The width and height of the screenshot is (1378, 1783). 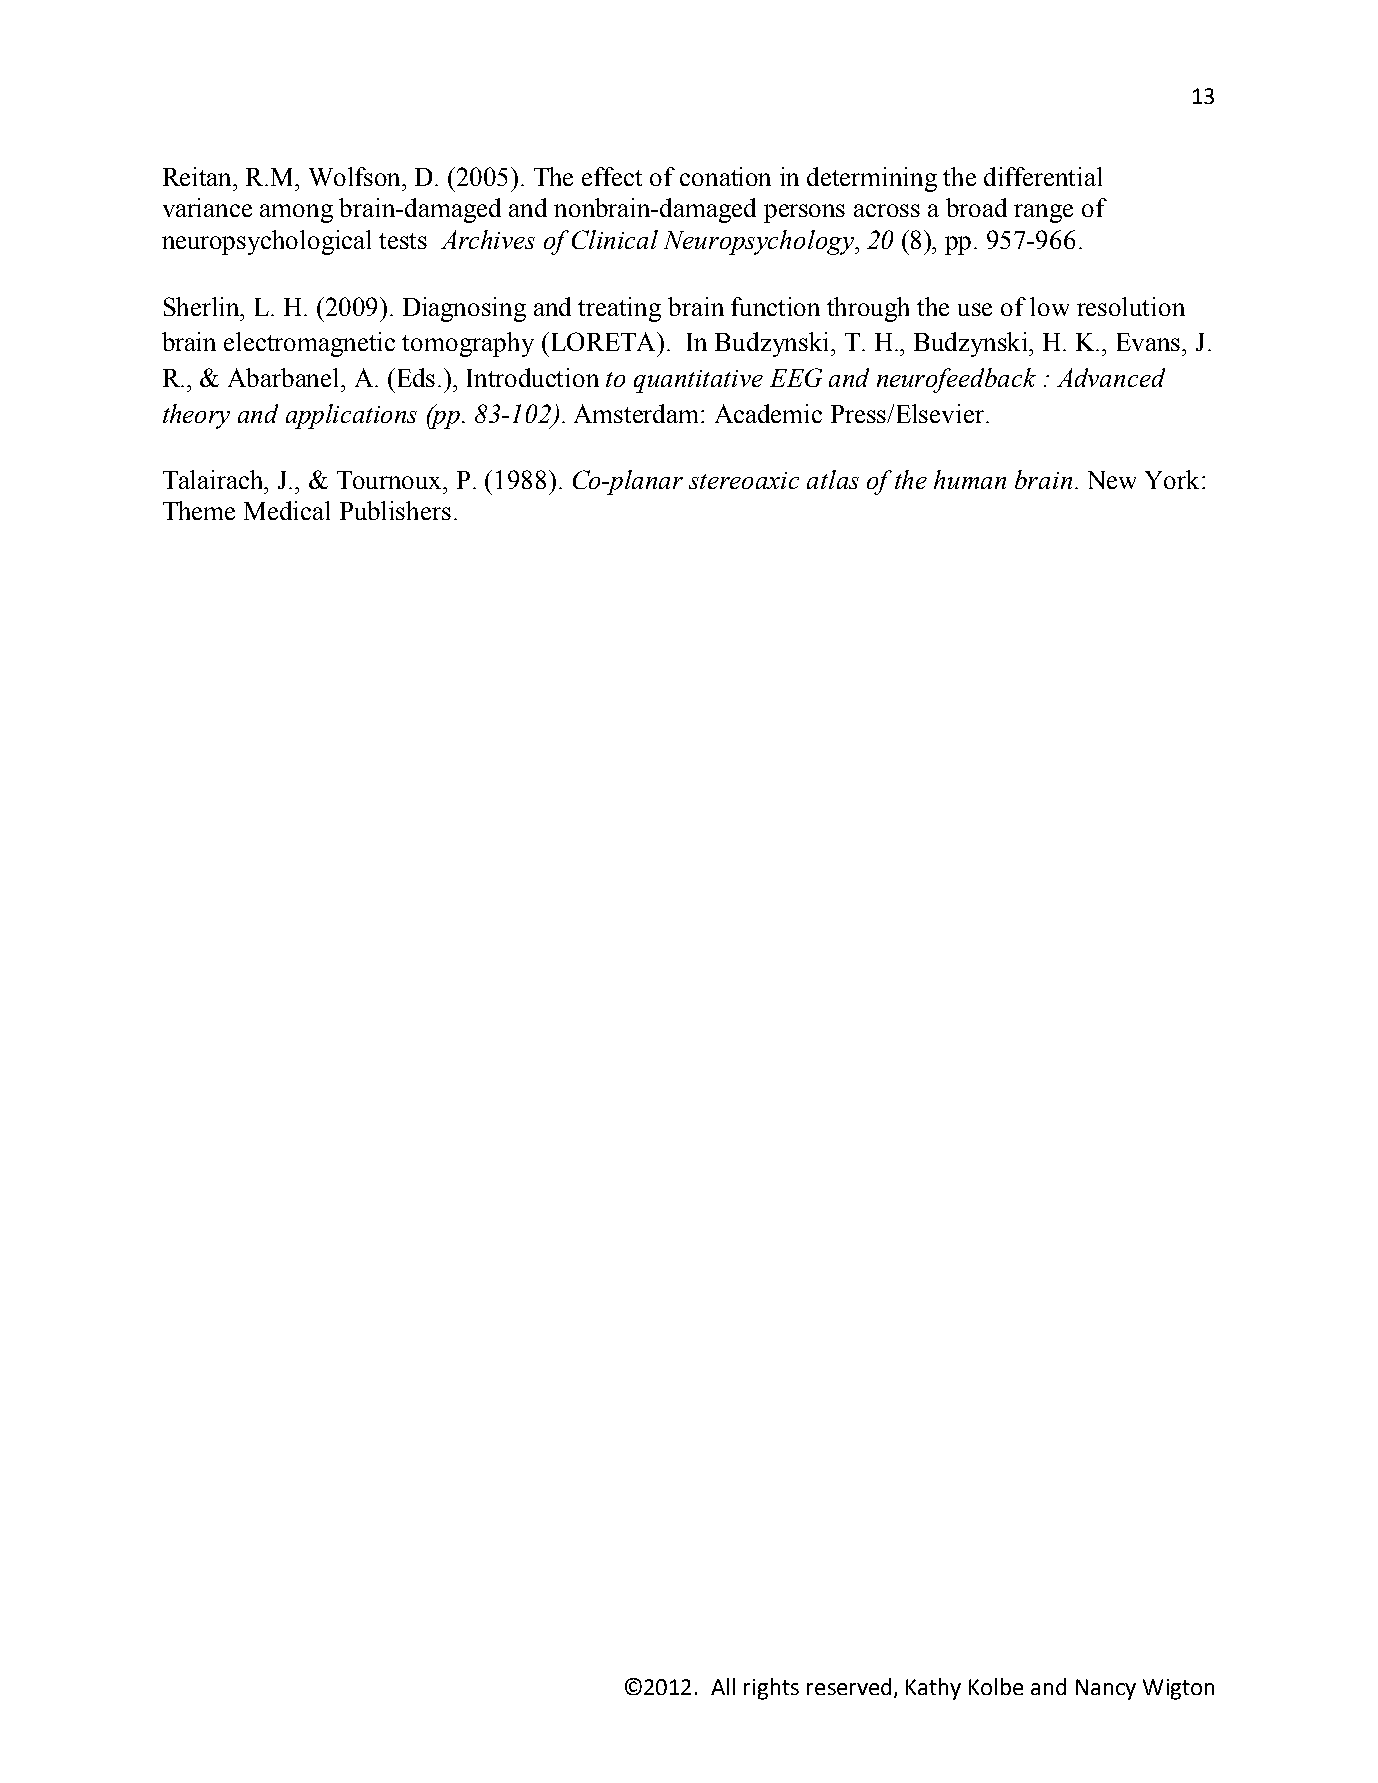 What do you see at coordinates (849, 1686) in the screenshot?
I see `reserved` at bounding box center [849, 1686].
